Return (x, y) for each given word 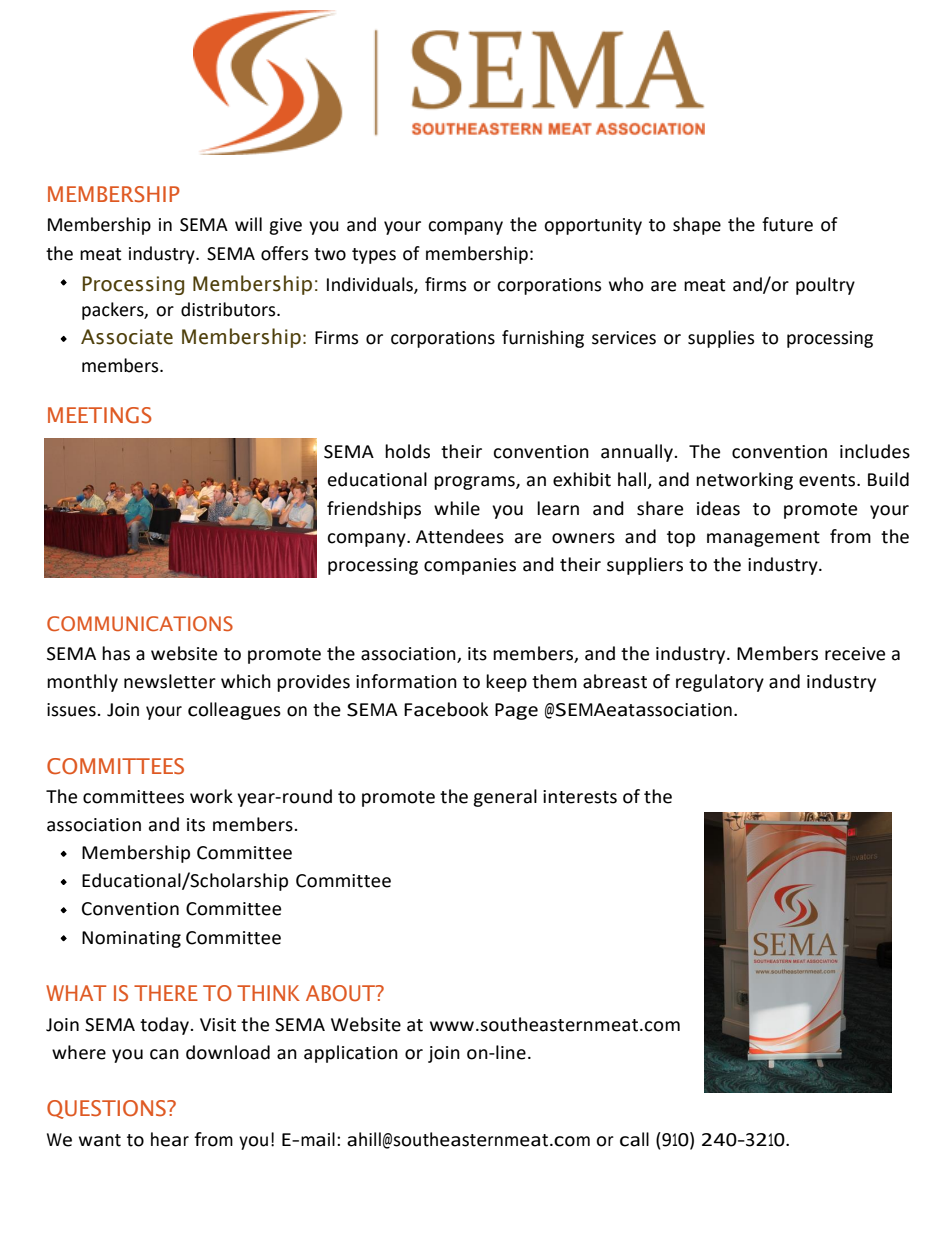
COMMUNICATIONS (140, 623)
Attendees (460, 536)
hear (170, 1139)
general (505, 798)
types (374, 256)
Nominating (131, 939)
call (634, 1139)
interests (580, 797)
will (248, 224)
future (787, 224)
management (763, 539)
